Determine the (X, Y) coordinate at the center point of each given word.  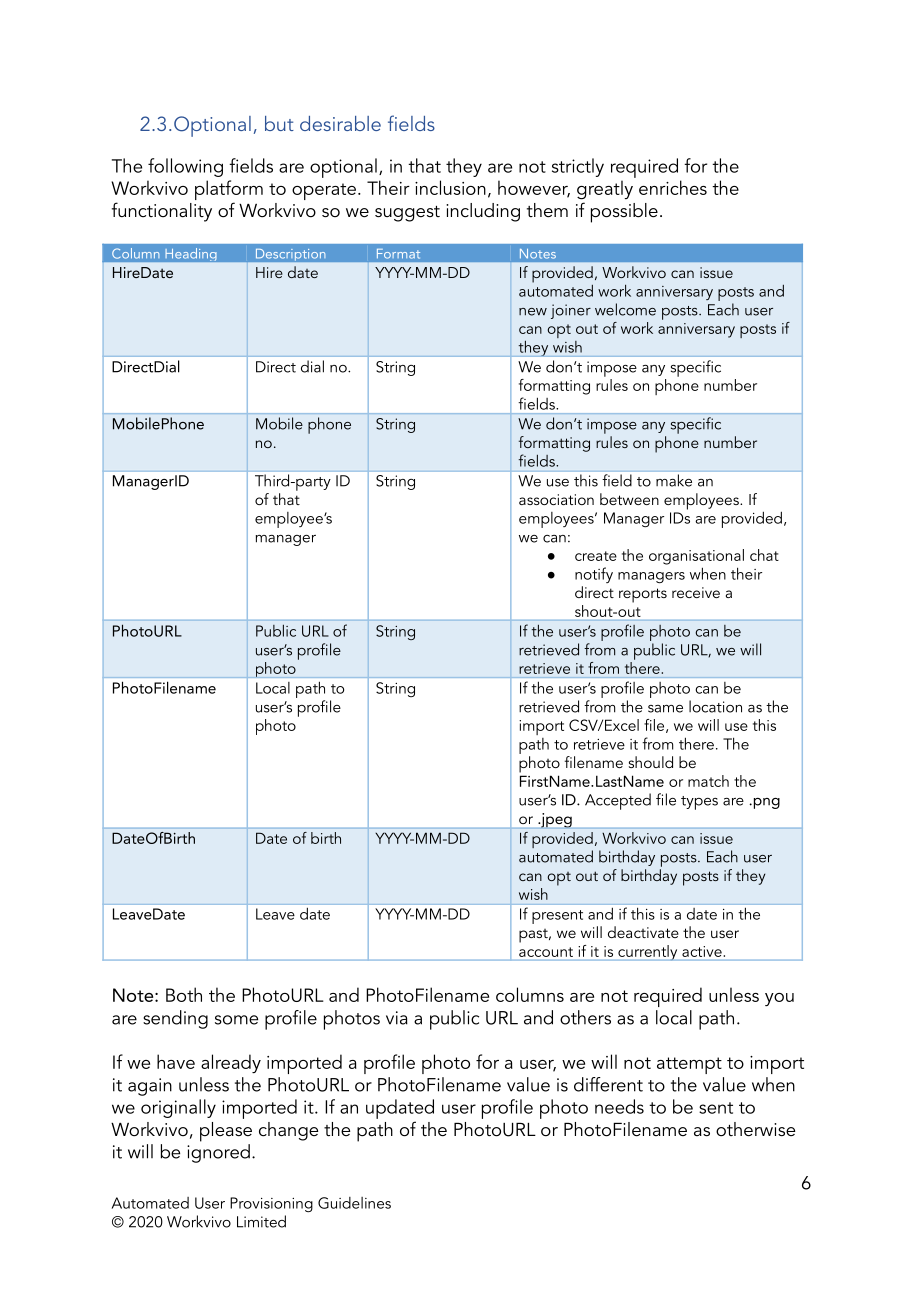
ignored (218, 1152)
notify (594, 575)
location (715, 706)
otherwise (755, 1129)
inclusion (450, 187)
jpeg (555, 820)
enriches (673, 187)
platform (229, 191)
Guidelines (354, 1203)
